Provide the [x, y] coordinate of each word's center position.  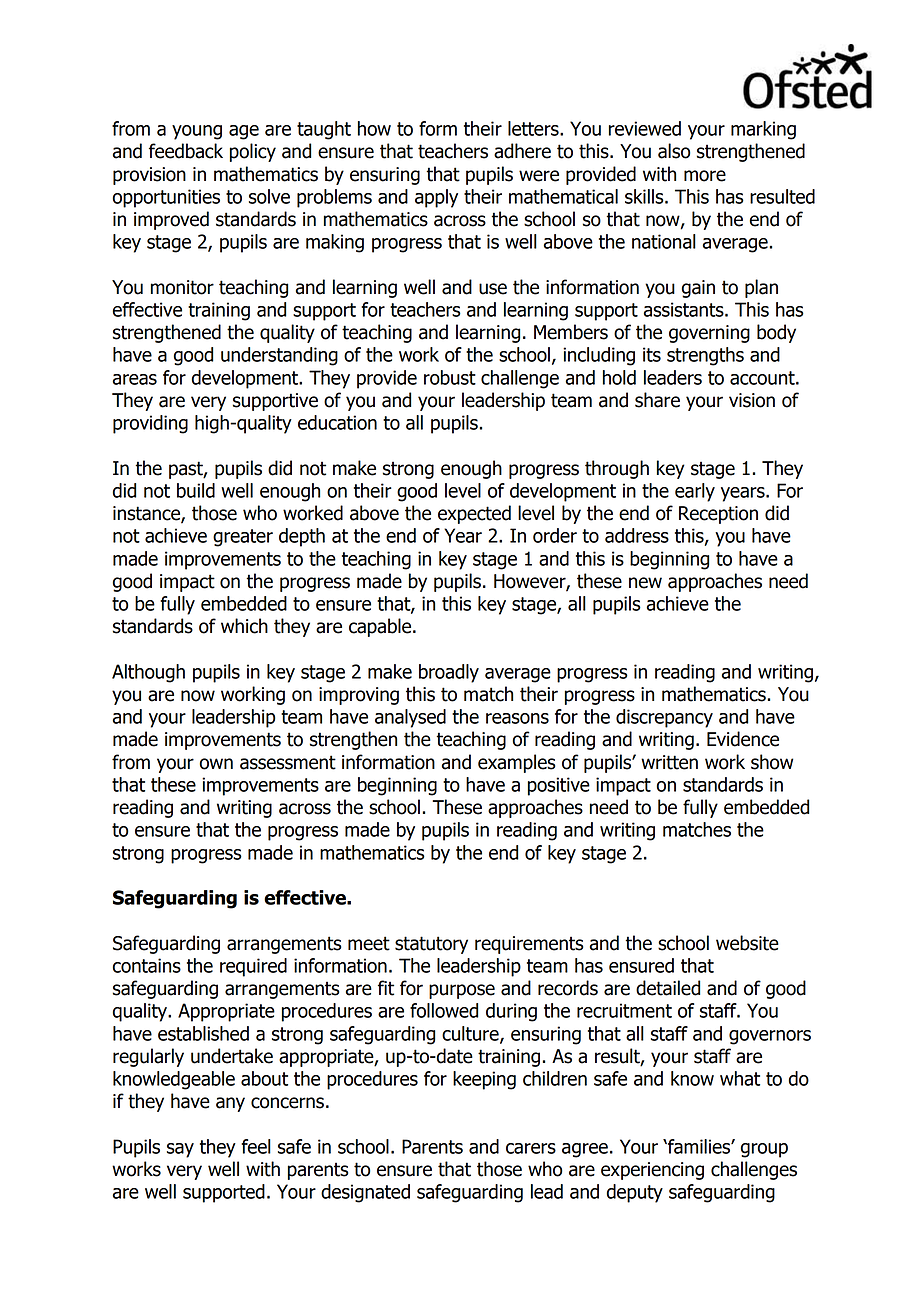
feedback [186, 151]
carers [531, 1148]
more [705, 176]
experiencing [652, 1171]
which [244, 626]
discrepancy [664, 718]
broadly [449, 673]
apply [436, 198]
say [180, 1150]
